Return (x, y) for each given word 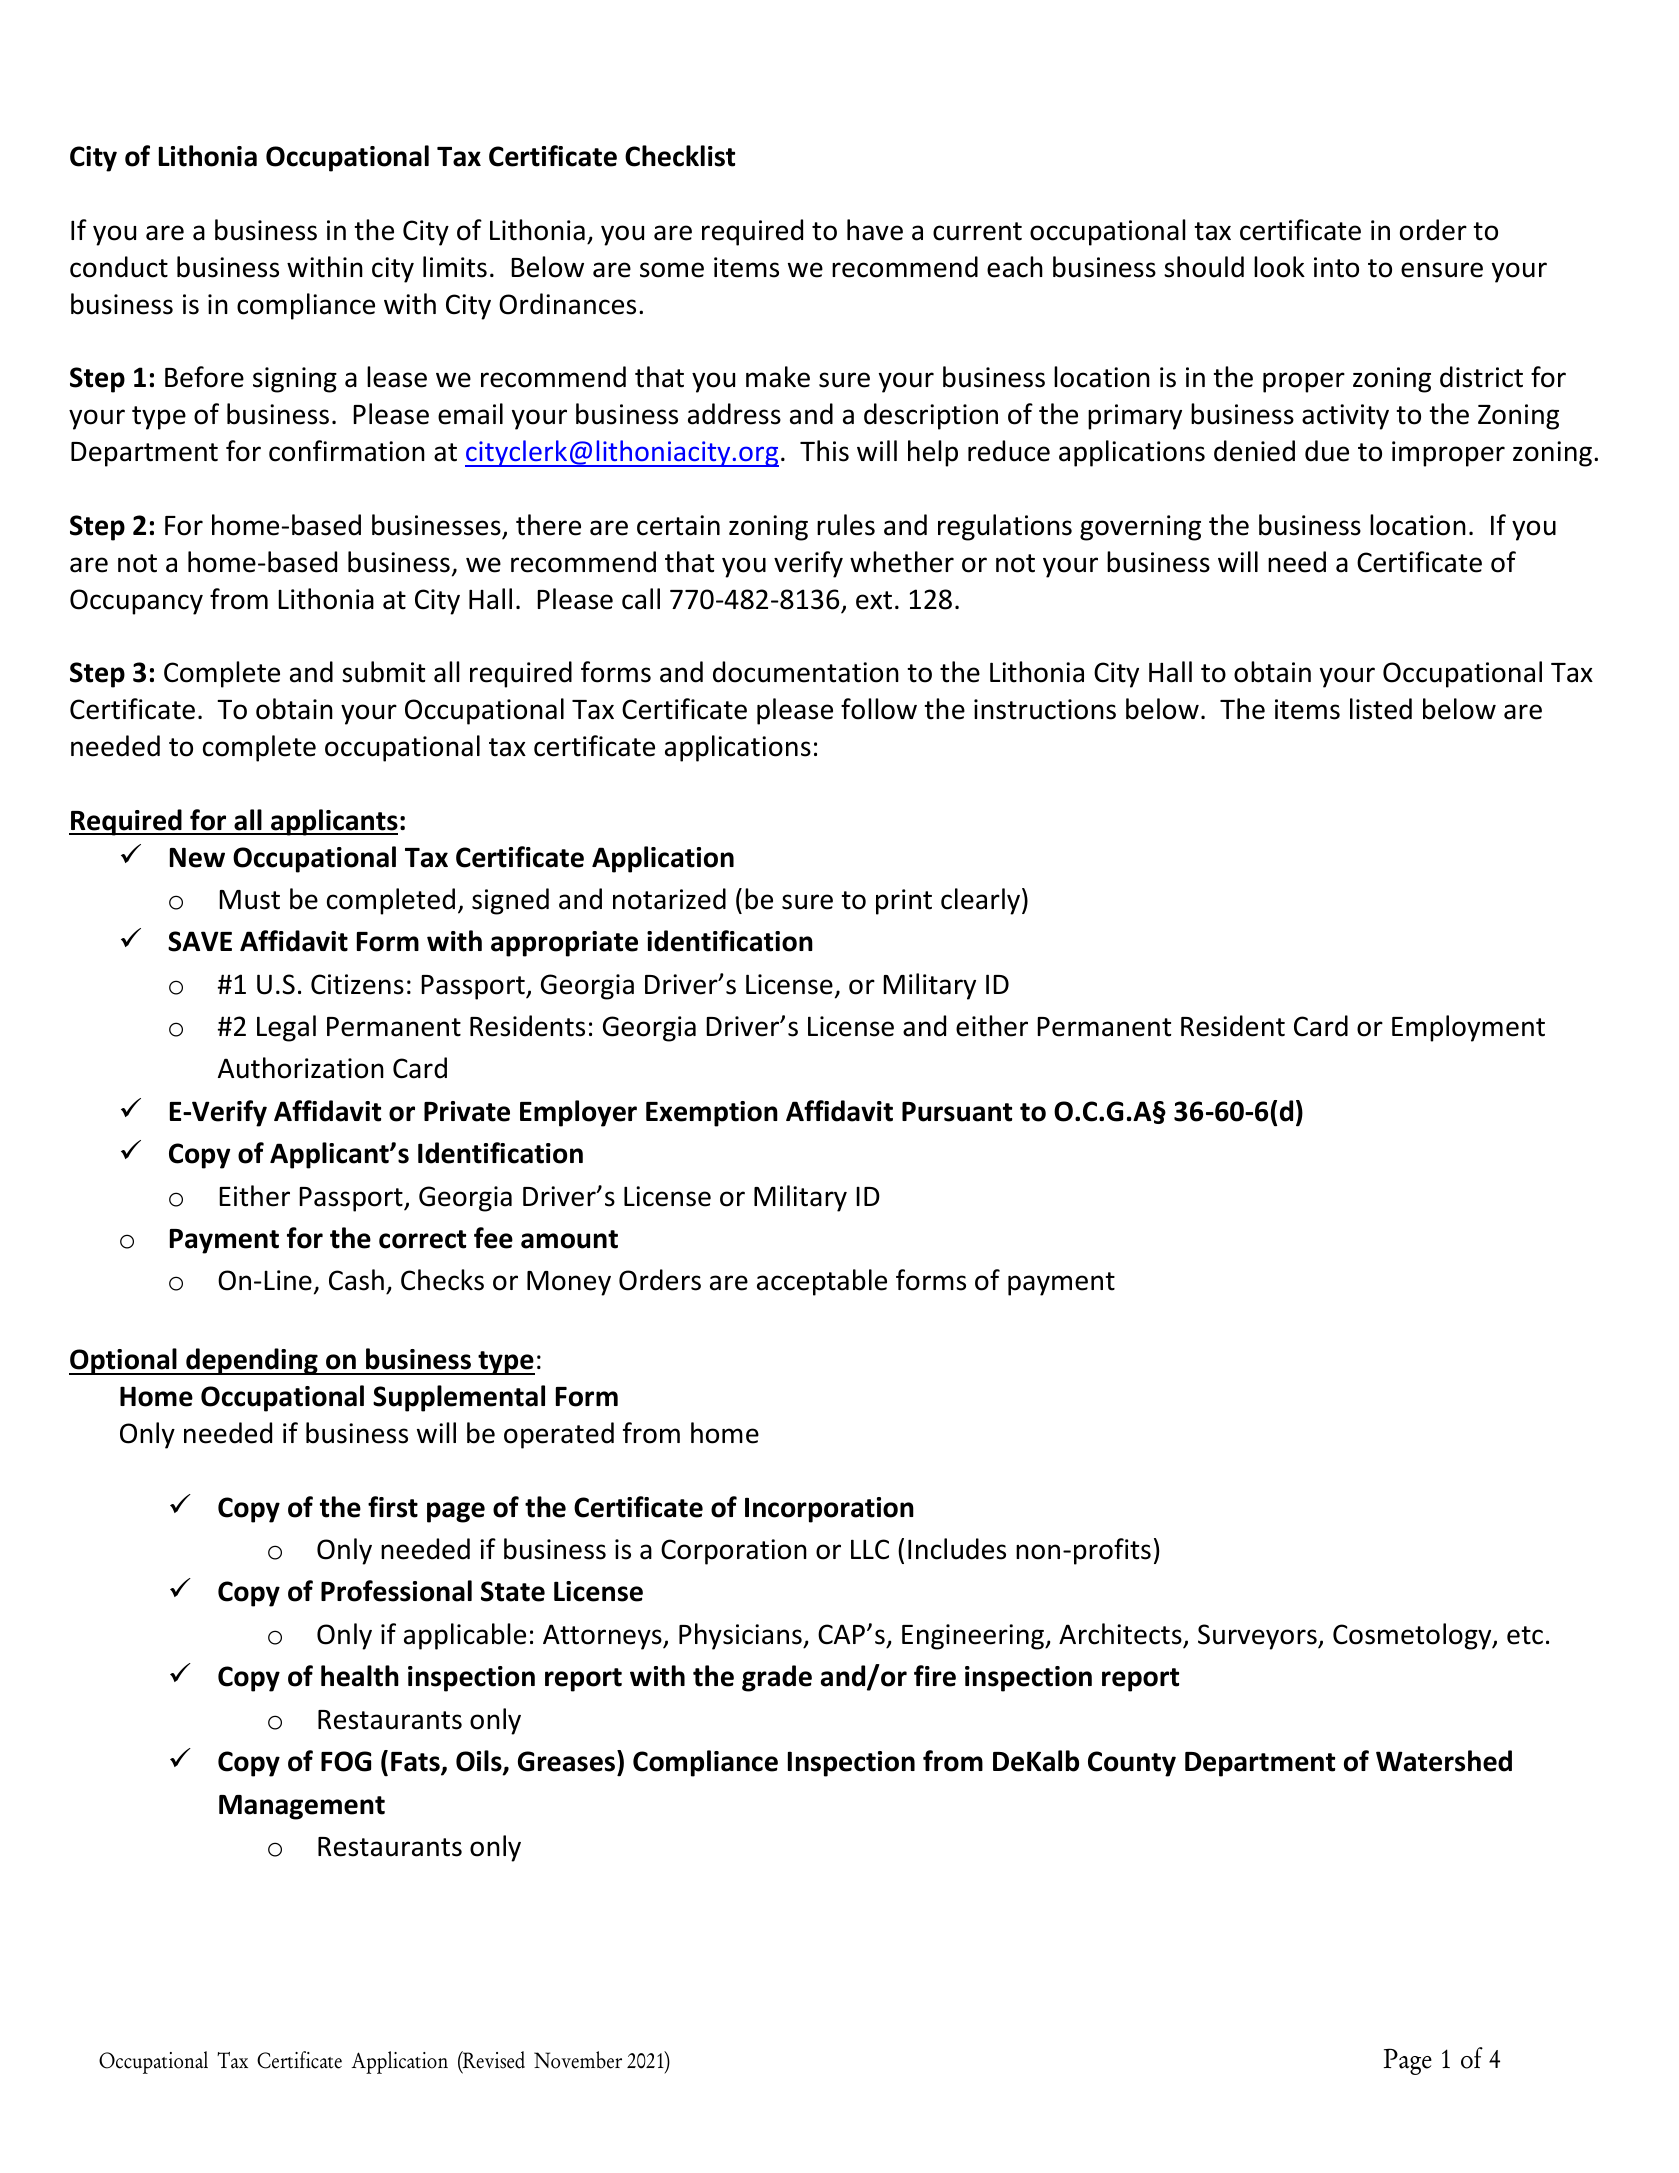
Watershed (1444, 1761)
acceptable (822, 1282)
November (578, 2060)
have (875, 230)
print (904, 902)
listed (1381, 709)
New (197, 858)
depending (252, 1361)
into (1336, 267)
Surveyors (1258, 1637)
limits (455, 267)
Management (302, 1807)
